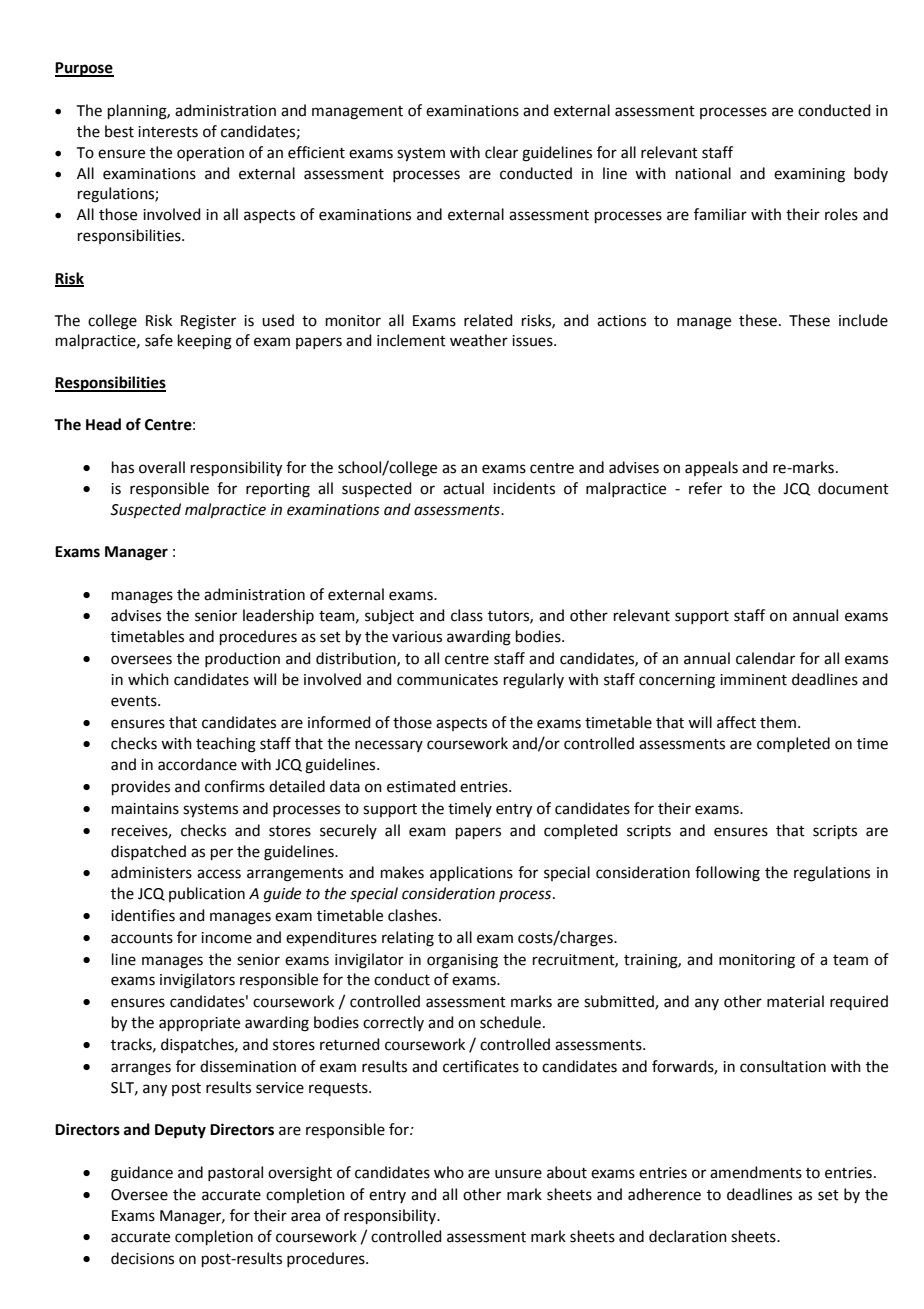 The image size is (924, 1309). What do you see at coordinates (447, 680) in the page?
I see `communicates` at bounding box center [447, 680].
